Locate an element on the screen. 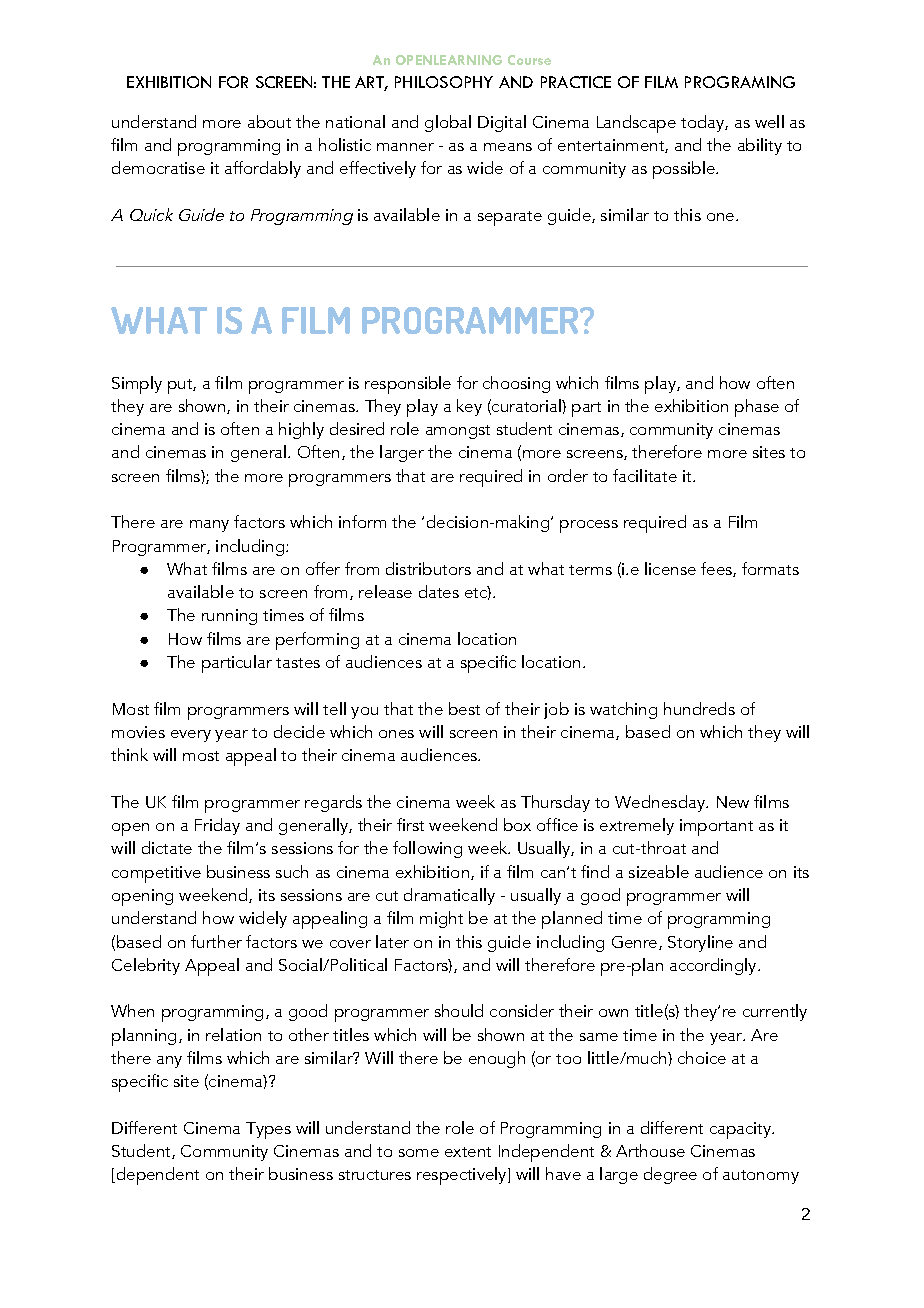  Types is located at coordinates (268, 1130).
